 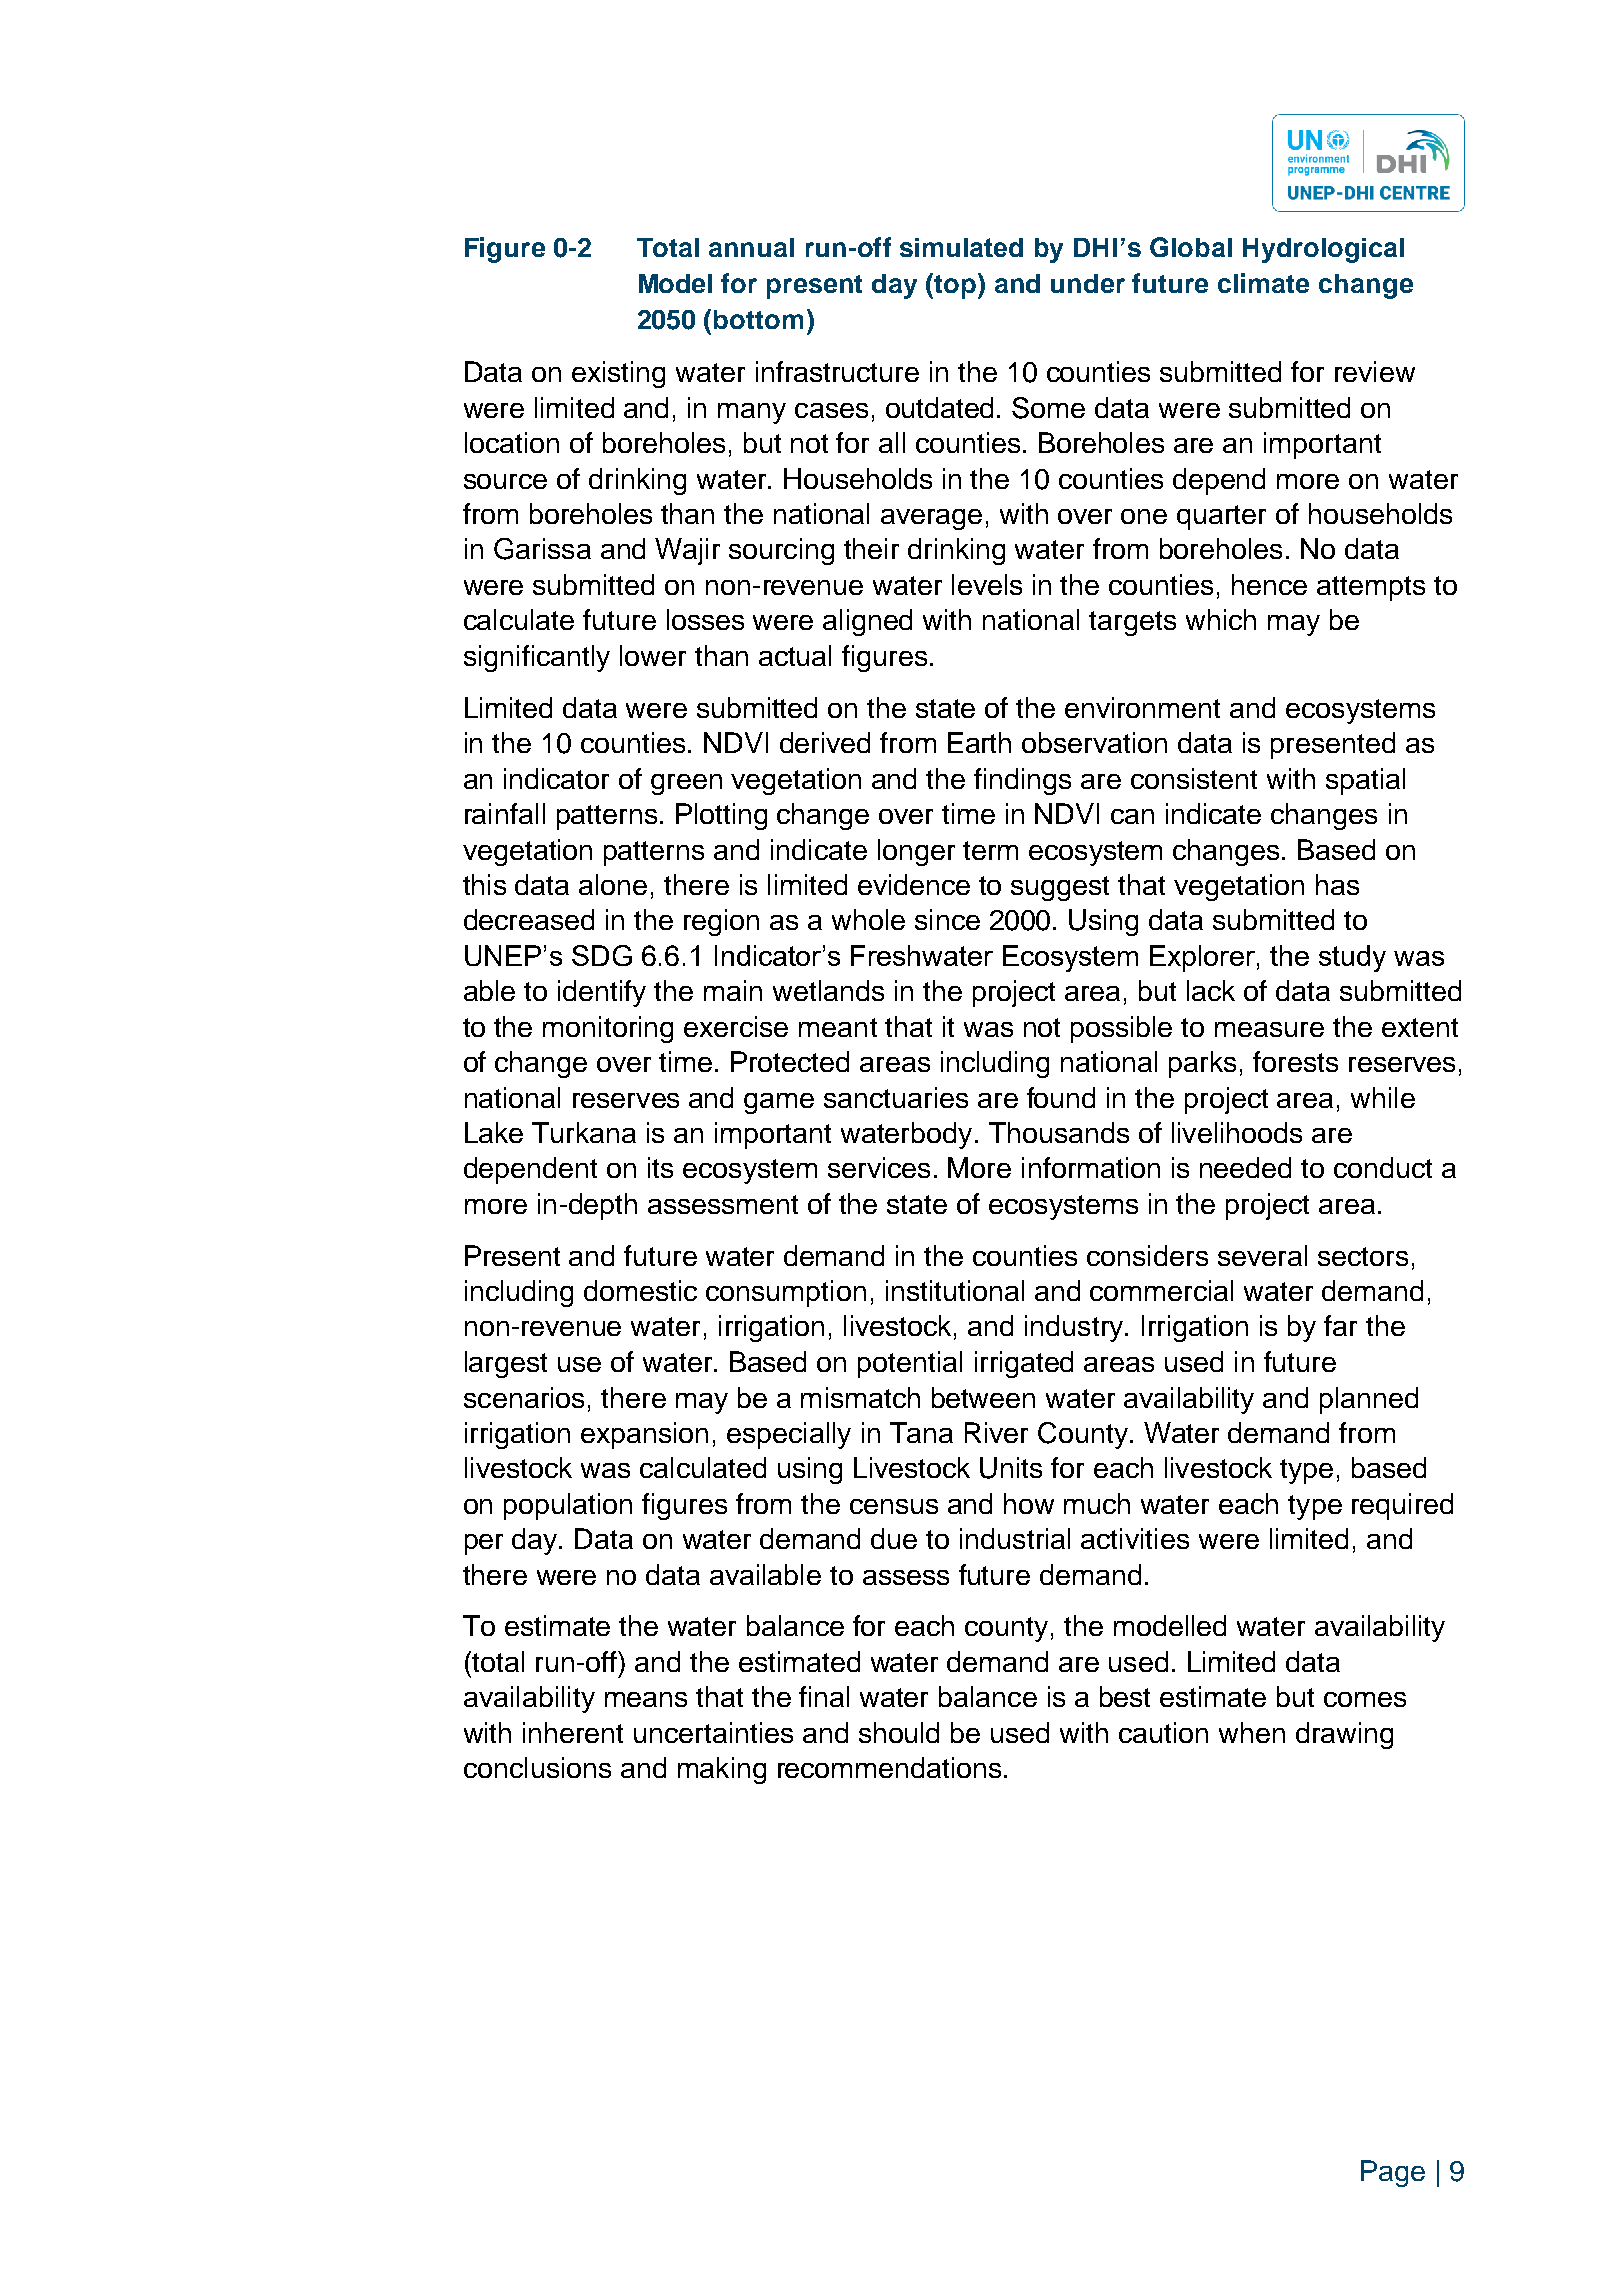 I want to click on recommendations, so click(x=889, y=1767).
